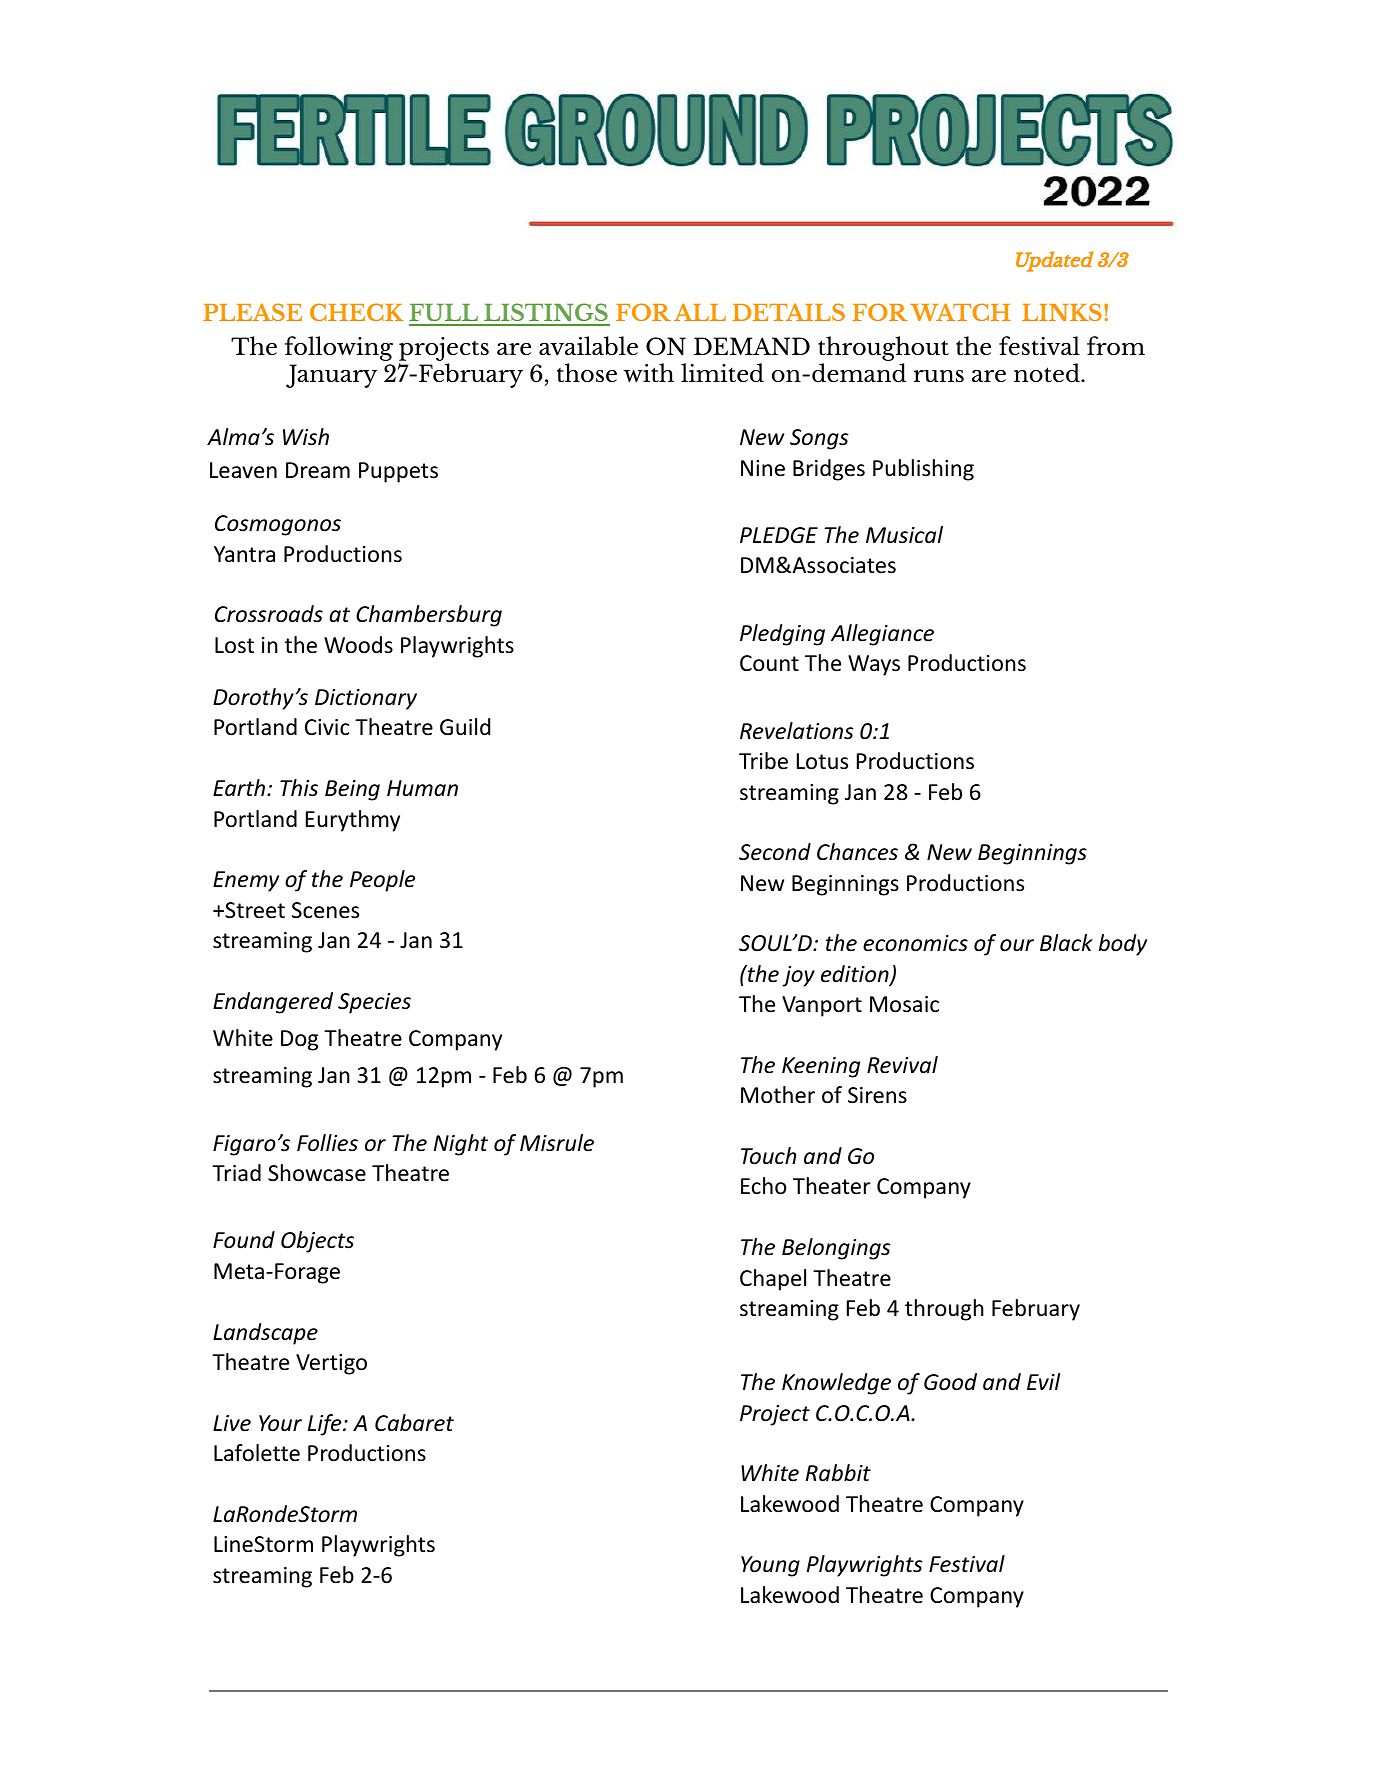 Image resolution: width=1377 pixels, height=1782 pixels. Describe the element at coordinates (1066, 943) in the screenshot. I see `Black` at that location.
